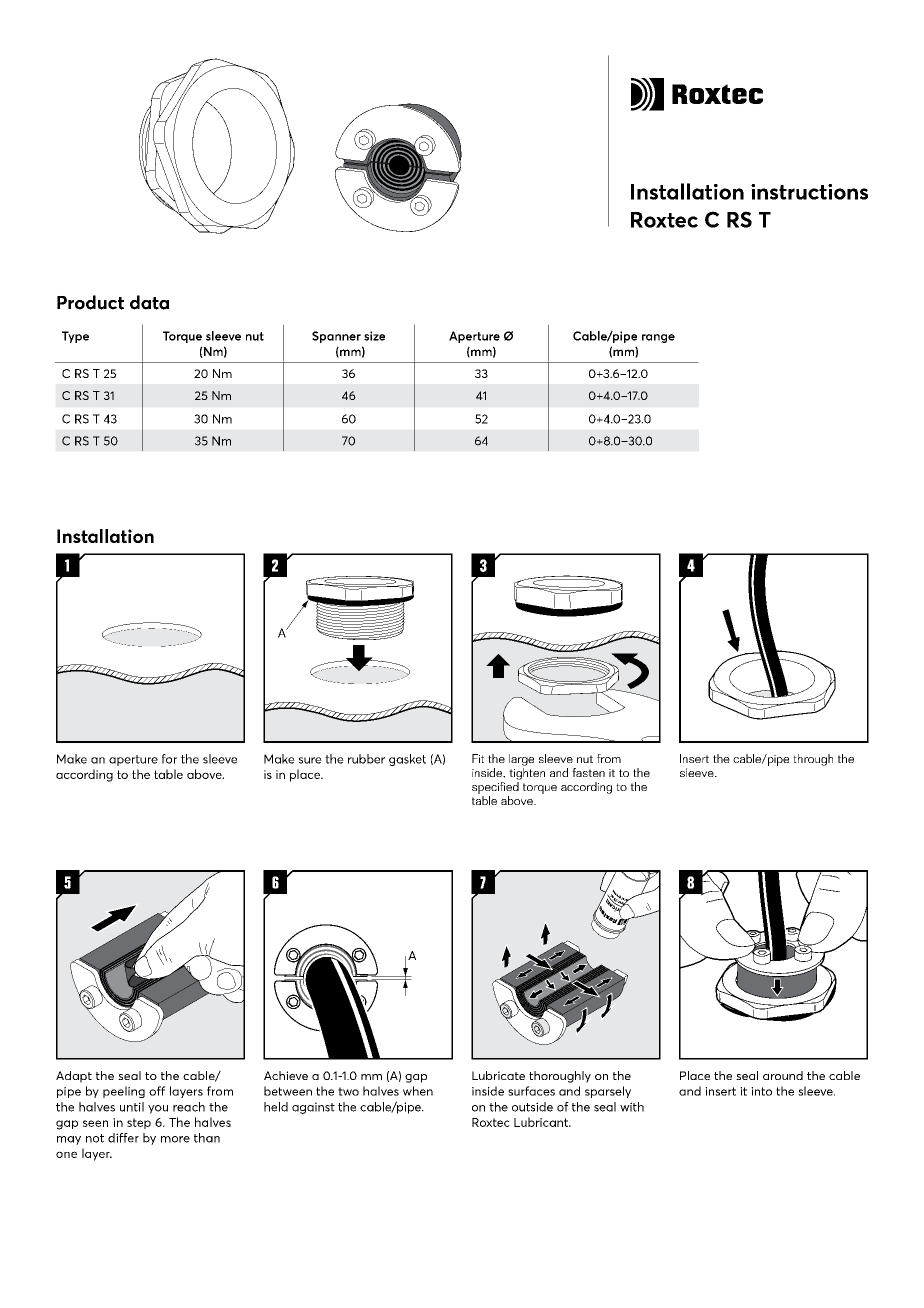 This screenshot has height=1308, width=924. What do you see at coordinates (169, 759) in the screenshot?
I see `for` at bounding box center [169, 759].
